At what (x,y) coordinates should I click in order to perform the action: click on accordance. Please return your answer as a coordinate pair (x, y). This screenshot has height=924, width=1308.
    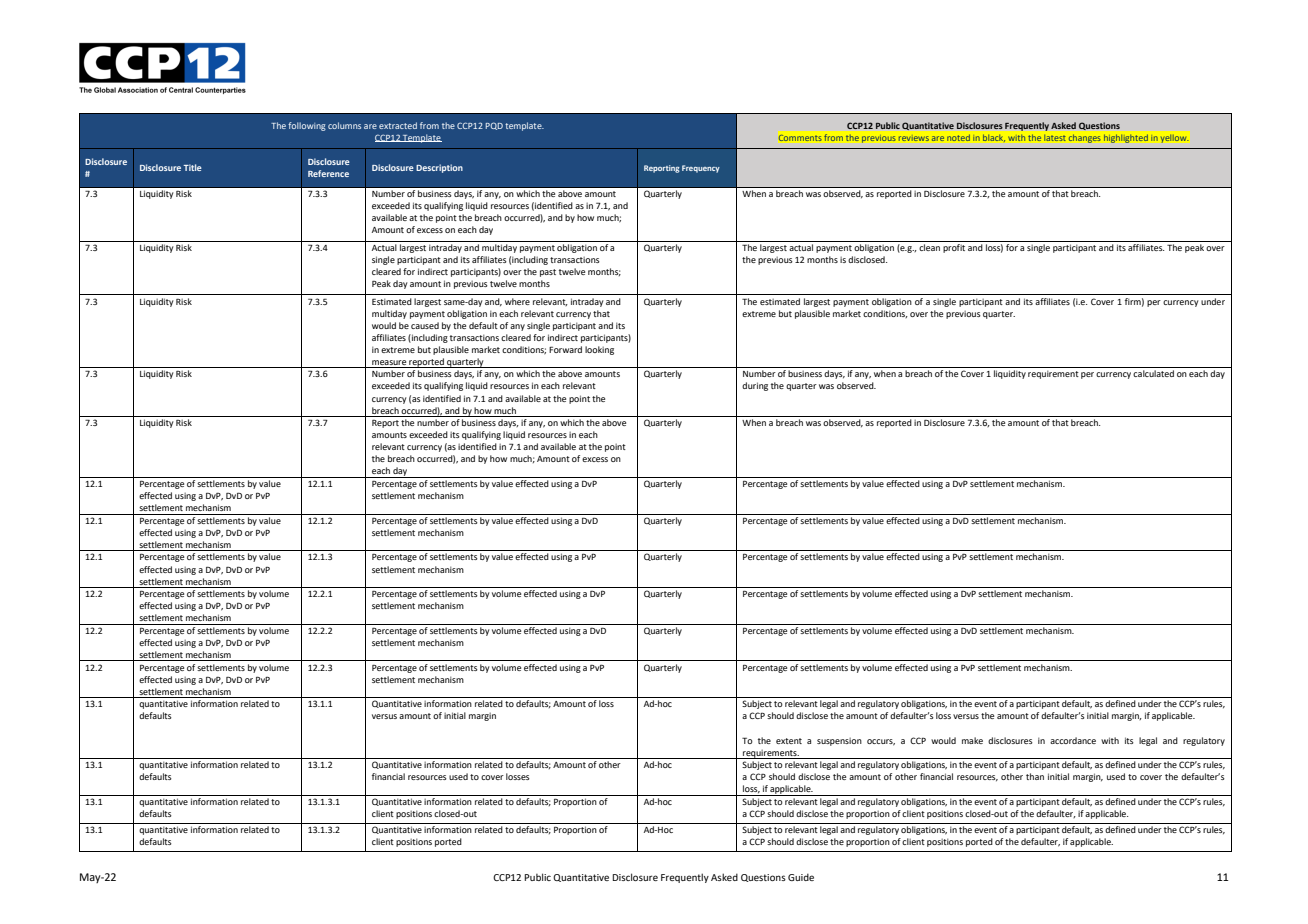
    Looking at the image, I should click on (1073, 740).
